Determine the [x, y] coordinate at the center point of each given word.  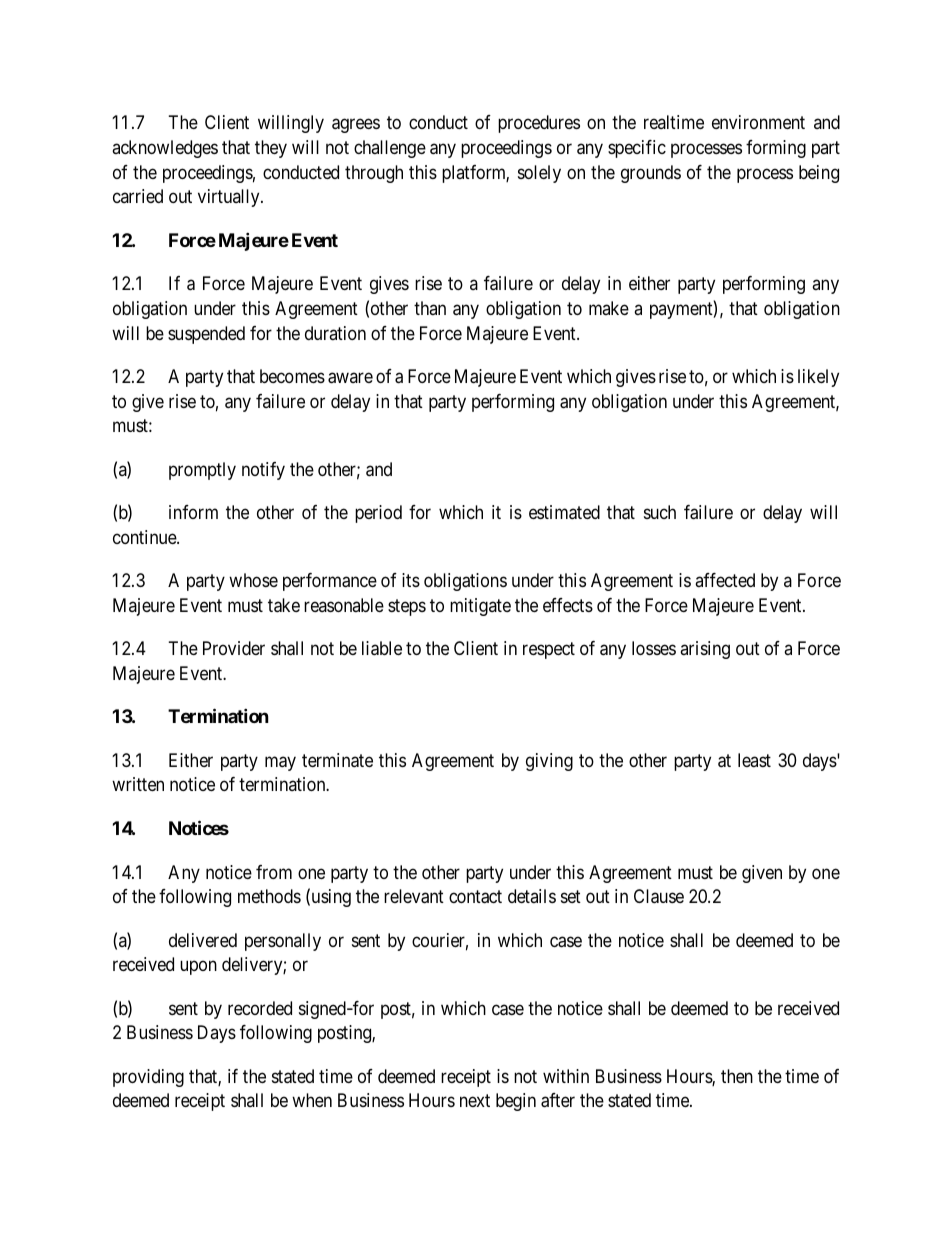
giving [549, 762]
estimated [564, 512]
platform [475, 174]
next [475, 1101]
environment [758, 122]
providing [148, 1078]
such [660, 512]
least [754, 760]
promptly [202, 471]
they [271, 149]
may [280, 763]
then [737, 1076]
